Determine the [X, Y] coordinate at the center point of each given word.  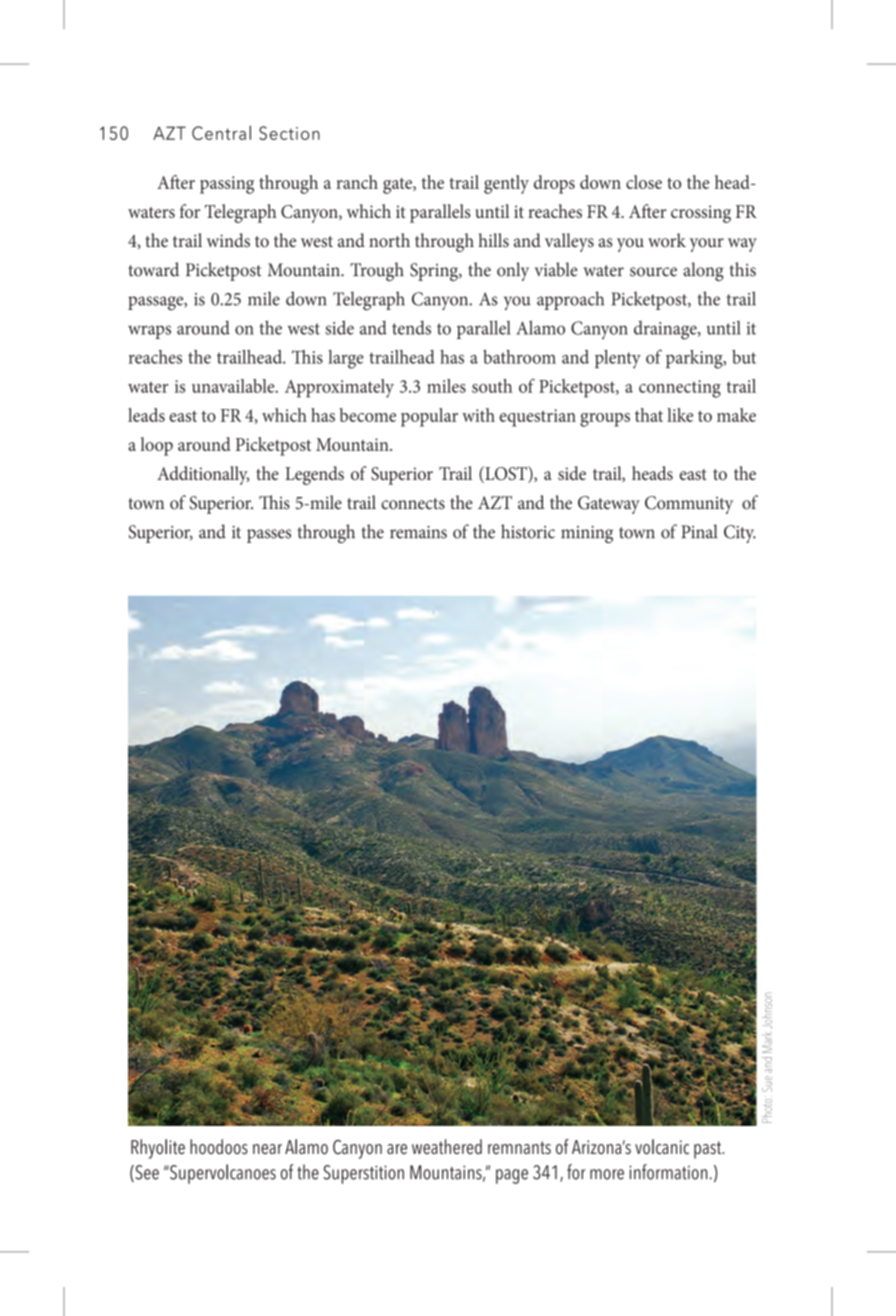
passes [269, 536]
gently [506, 184]
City [740, 534]
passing [227, 185]
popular [429, 417]
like [680, 415]
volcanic [662, 1147]
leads [146, 415]
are [397, 1149]
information [668, 1172]
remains [418, 532]
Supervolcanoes [222, 1174]
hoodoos [219, 1147]
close [644, 182]
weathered [447, 1146]
